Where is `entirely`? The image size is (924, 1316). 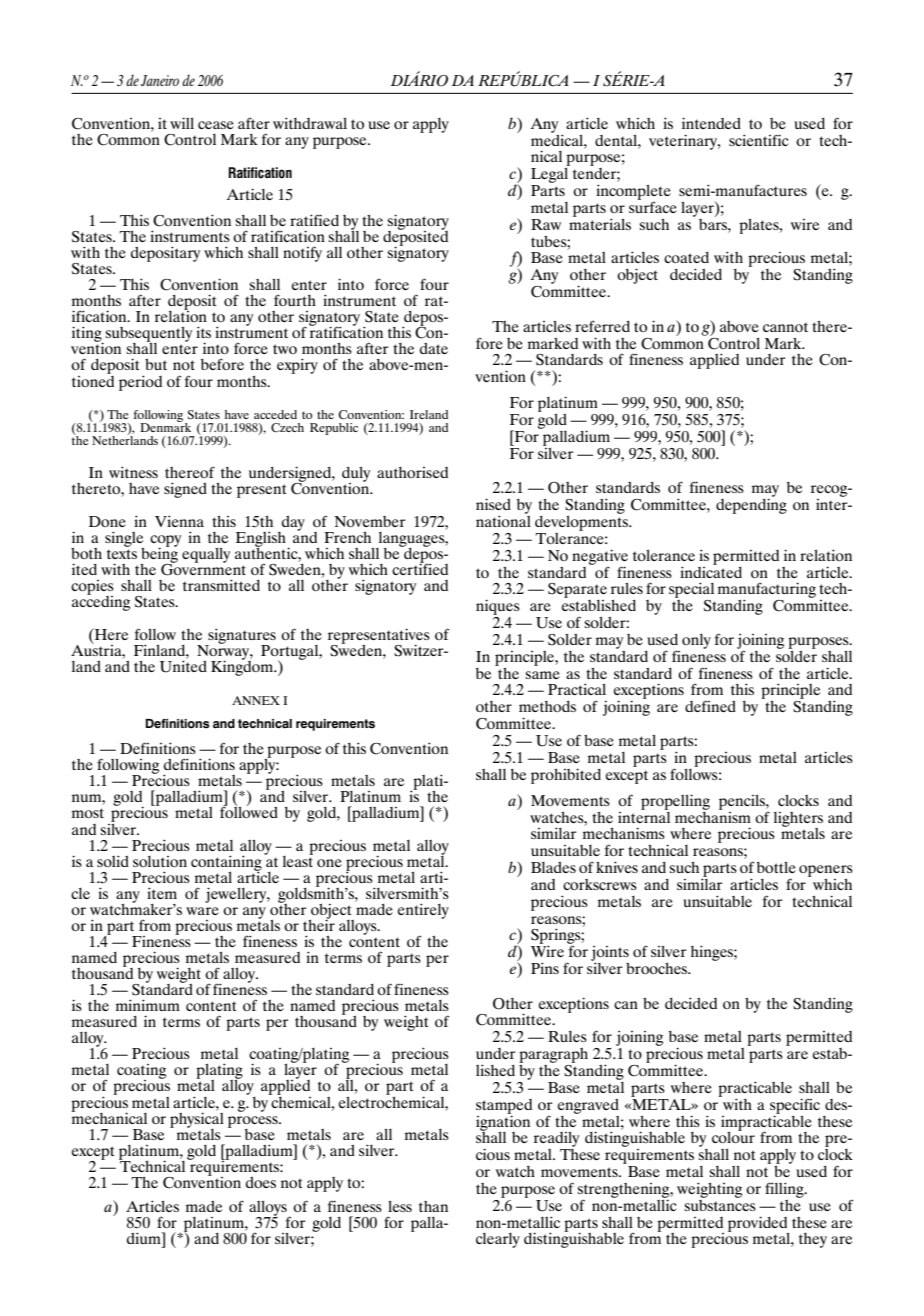 entirely is located at coordinates (423, 911).
